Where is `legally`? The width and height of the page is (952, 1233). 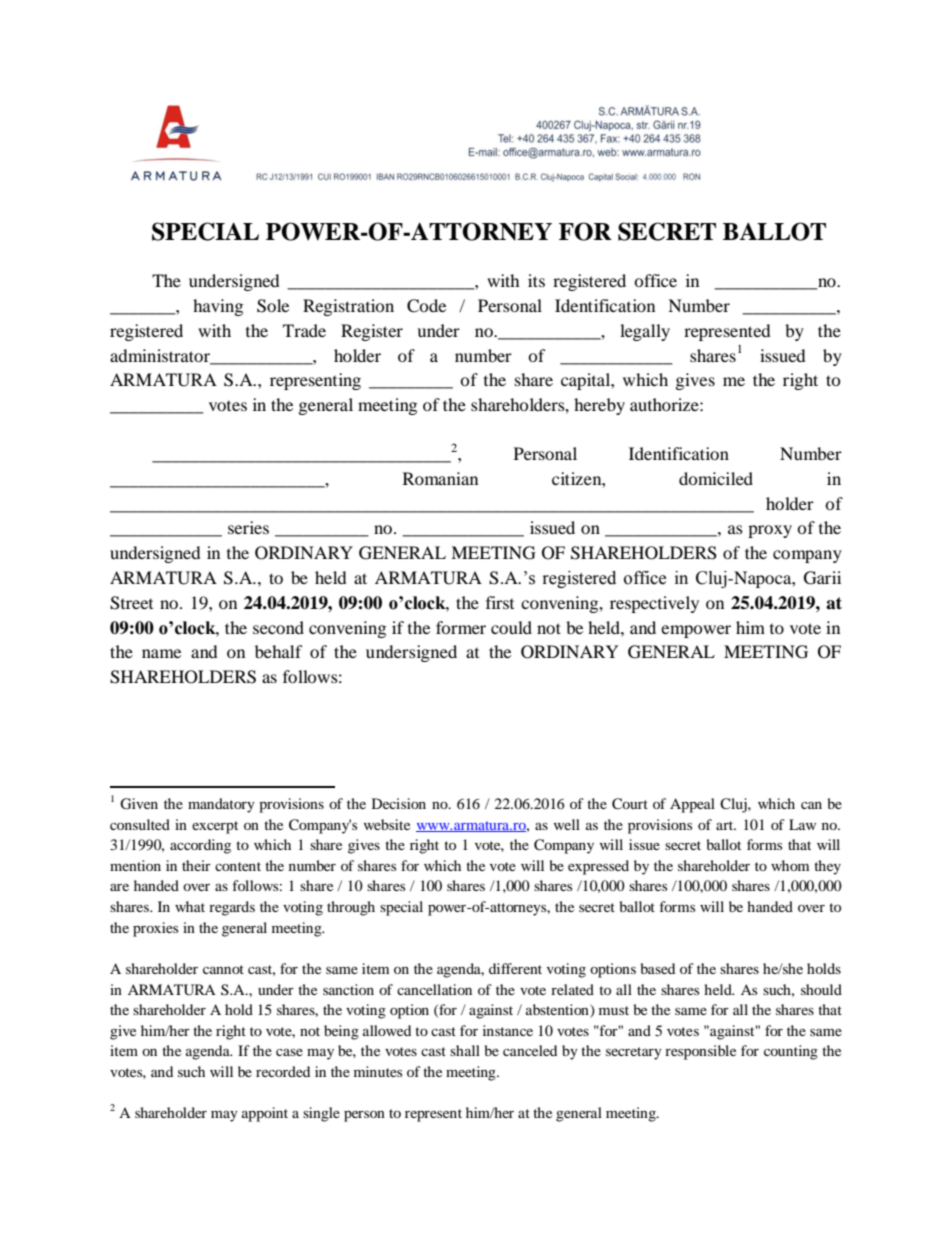 legally is located at coordinates (645, 332).
